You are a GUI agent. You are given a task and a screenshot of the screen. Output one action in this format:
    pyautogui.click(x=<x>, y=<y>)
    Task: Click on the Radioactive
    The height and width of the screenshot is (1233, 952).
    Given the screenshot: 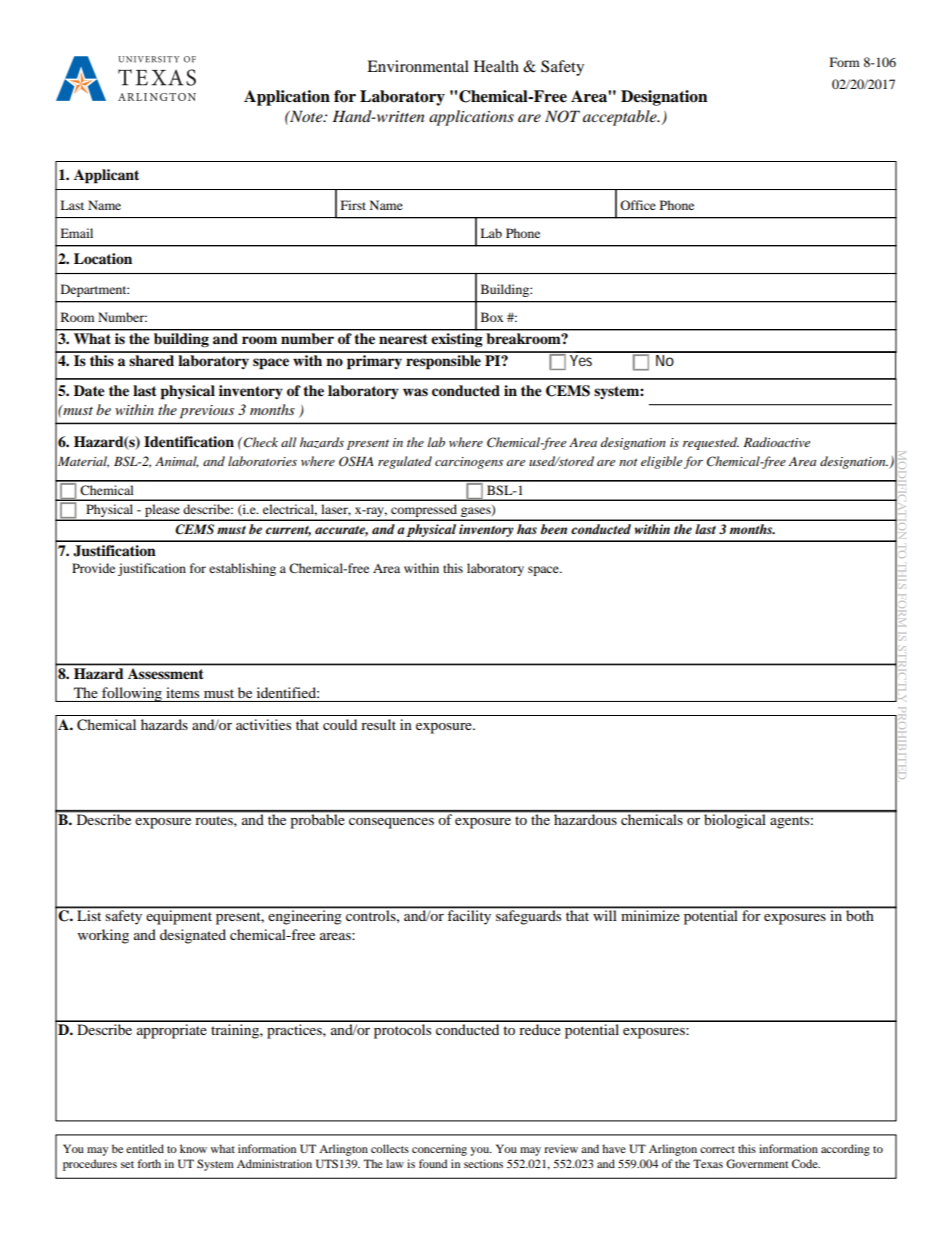 What is the action you would take?
    pyautogui.click(x=776, y=442)
